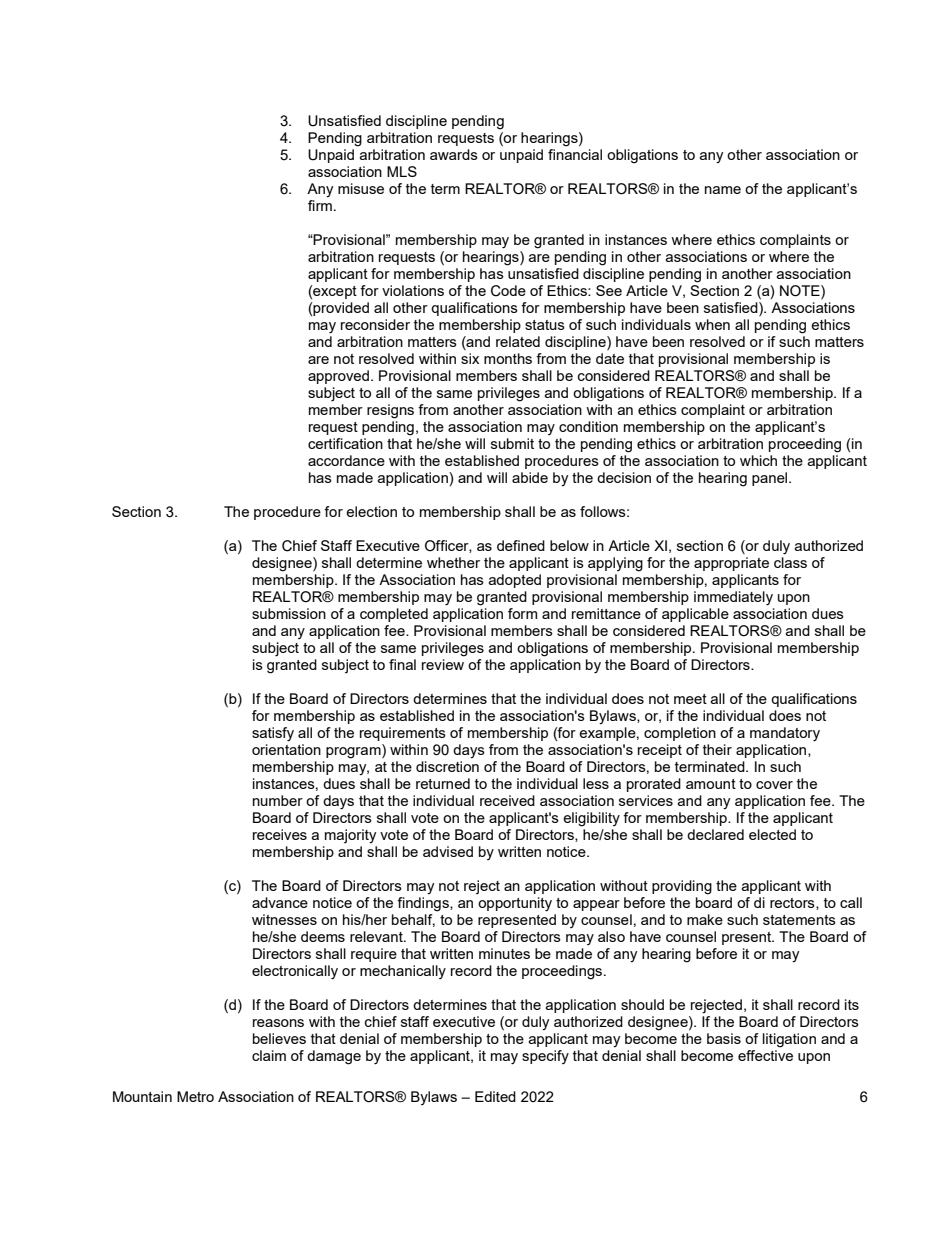 Image resolution: width=952 pixels, height=1233 pixels. I want to click on effective, so click(765, 1055).
